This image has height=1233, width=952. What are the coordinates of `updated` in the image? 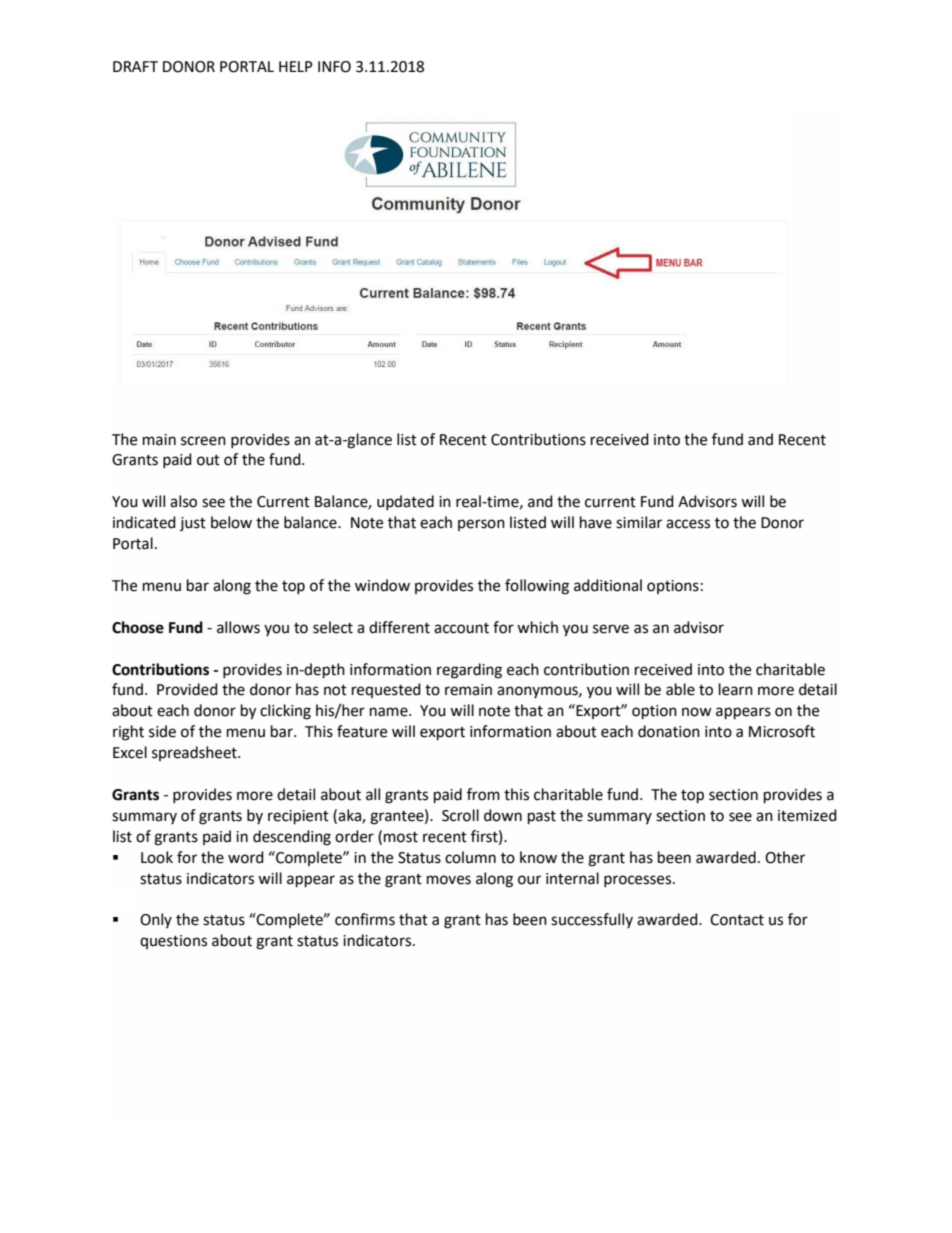 It's located at (405, 502).
